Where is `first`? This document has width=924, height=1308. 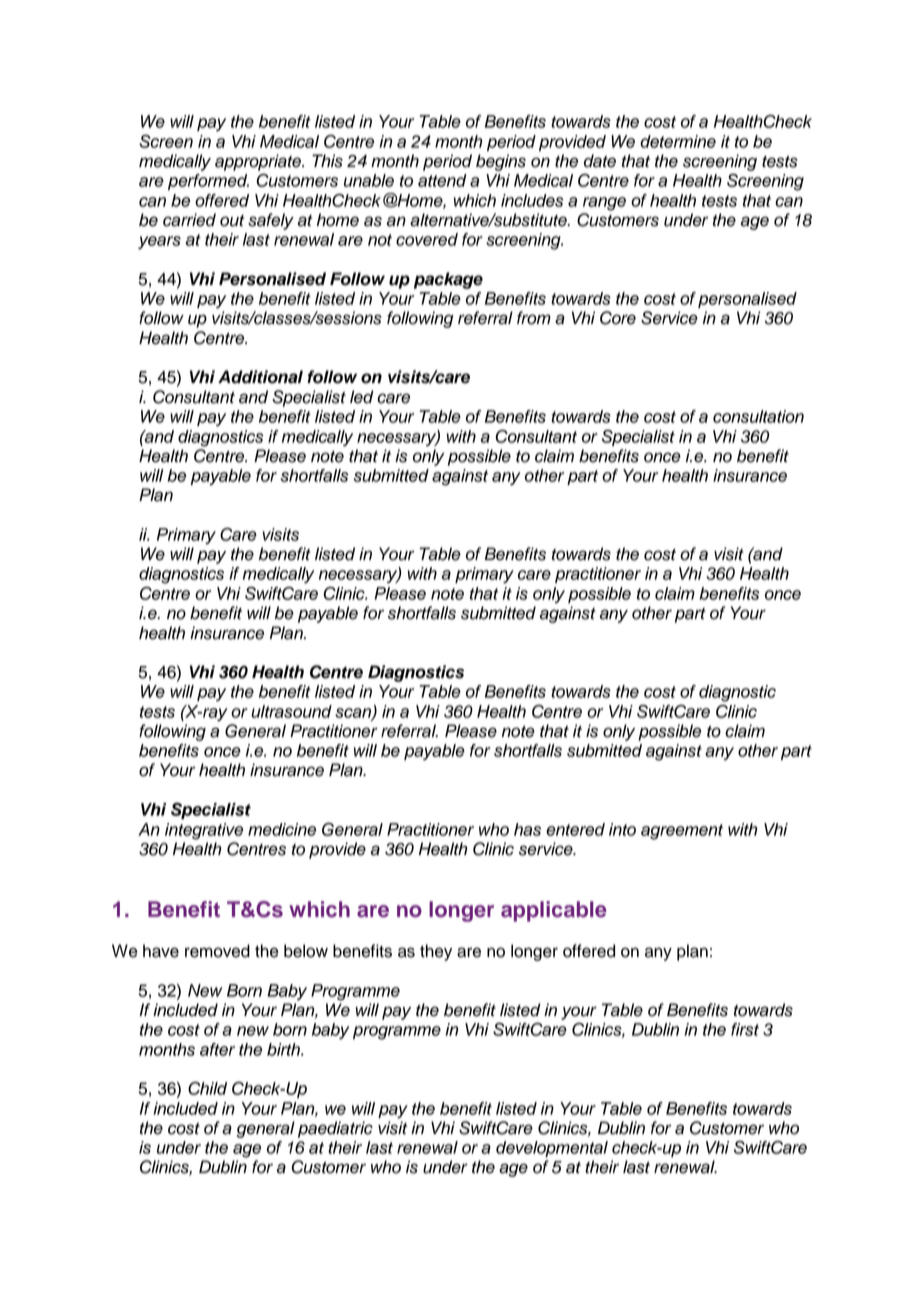 first is located at coordinates (745, 1029).
